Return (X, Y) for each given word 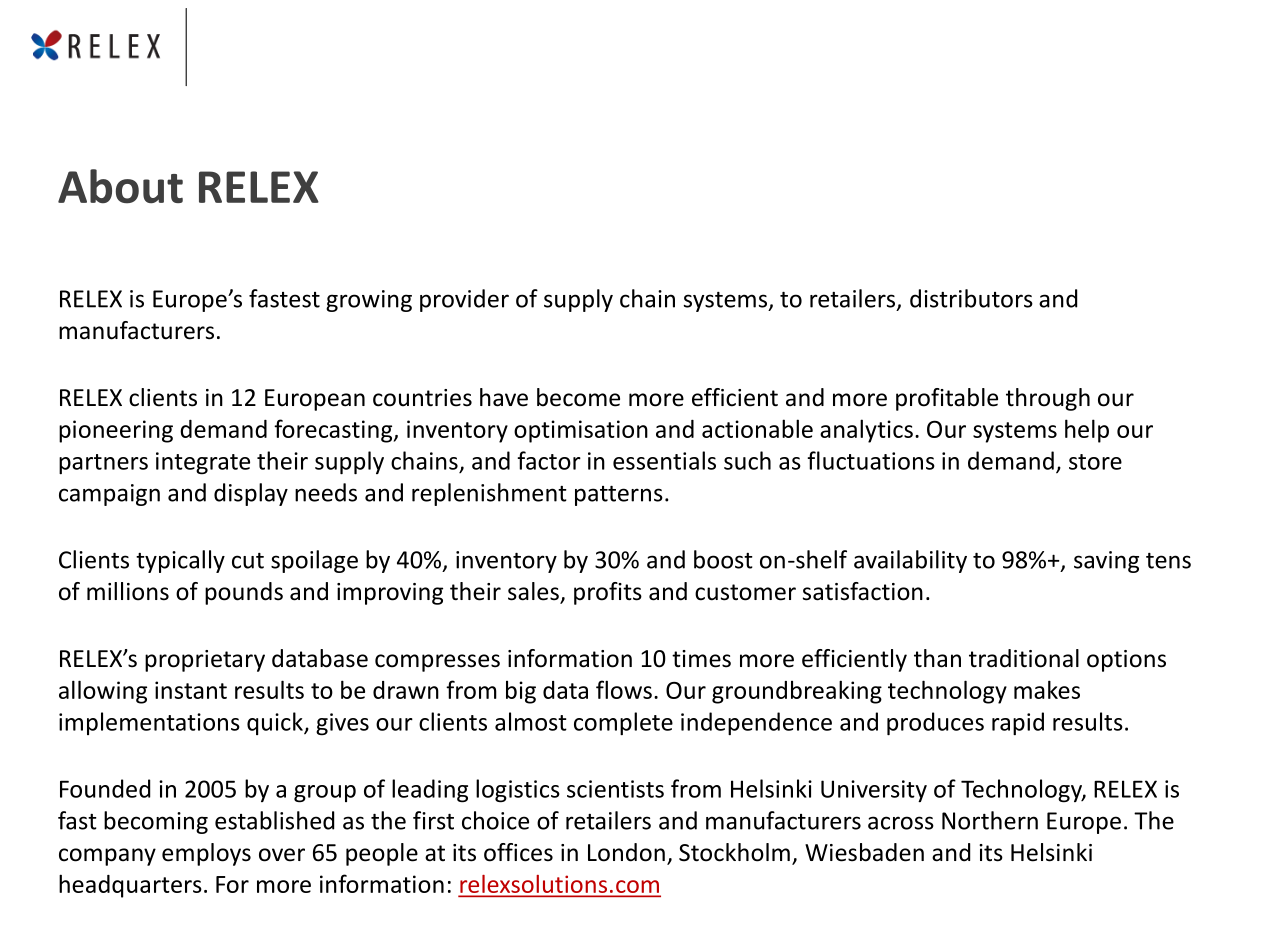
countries (422, 398)
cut (248, 561)
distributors (971, 298)
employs (206, 854)
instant (191, 690)
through (1048, 399)
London (626, 852)
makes (1047, 689)
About (120, 186)
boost (723, 559)
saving (1106, 562)
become (578, 397)
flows (624, 689)
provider (464, 300)
